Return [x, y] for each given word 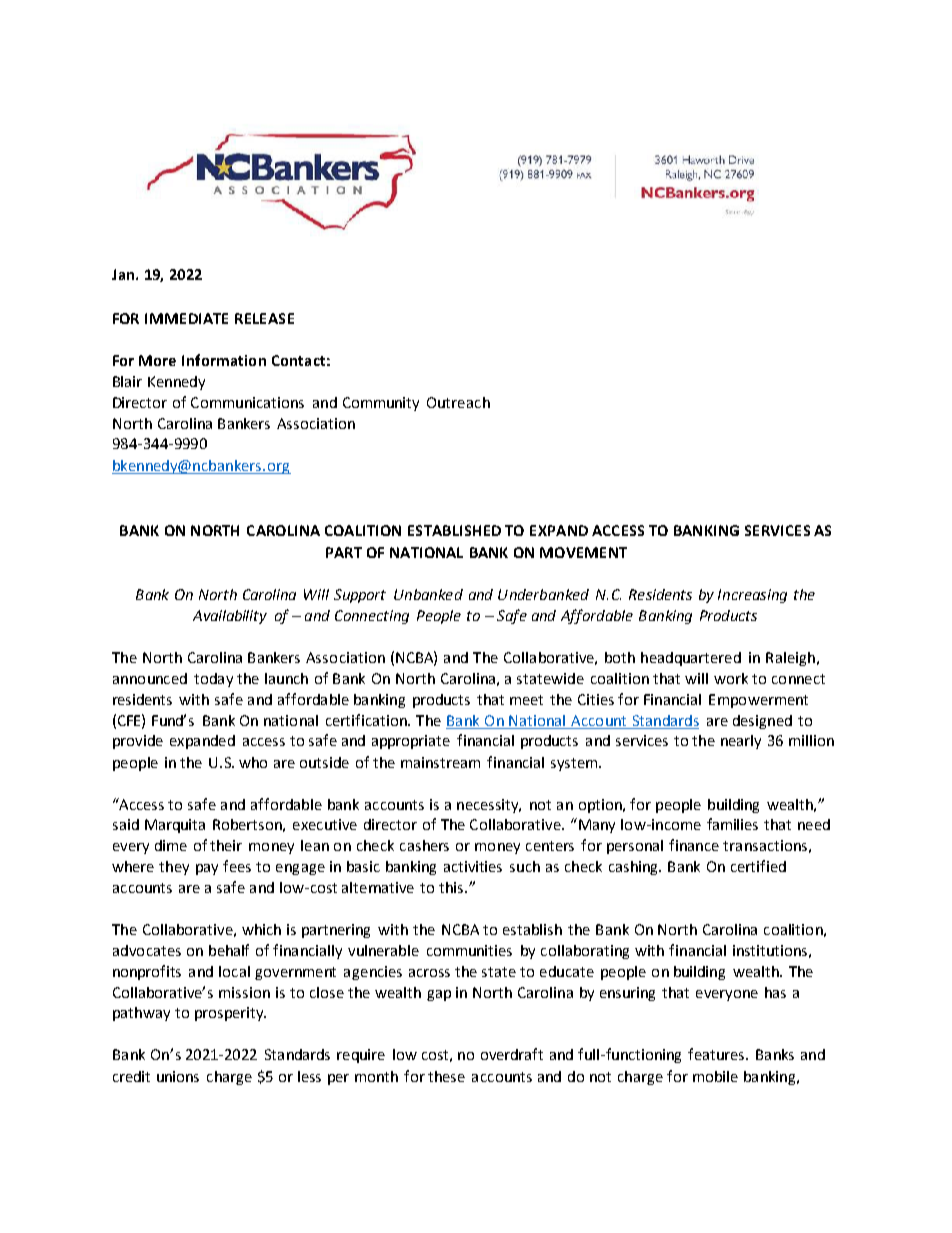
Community [381, 404]
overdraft [512, 1054]
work [731, 678]
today [213, 680]
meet [526, 700]
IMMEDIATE [186, 318]
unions [178, 1076]
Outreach [458, 402]
